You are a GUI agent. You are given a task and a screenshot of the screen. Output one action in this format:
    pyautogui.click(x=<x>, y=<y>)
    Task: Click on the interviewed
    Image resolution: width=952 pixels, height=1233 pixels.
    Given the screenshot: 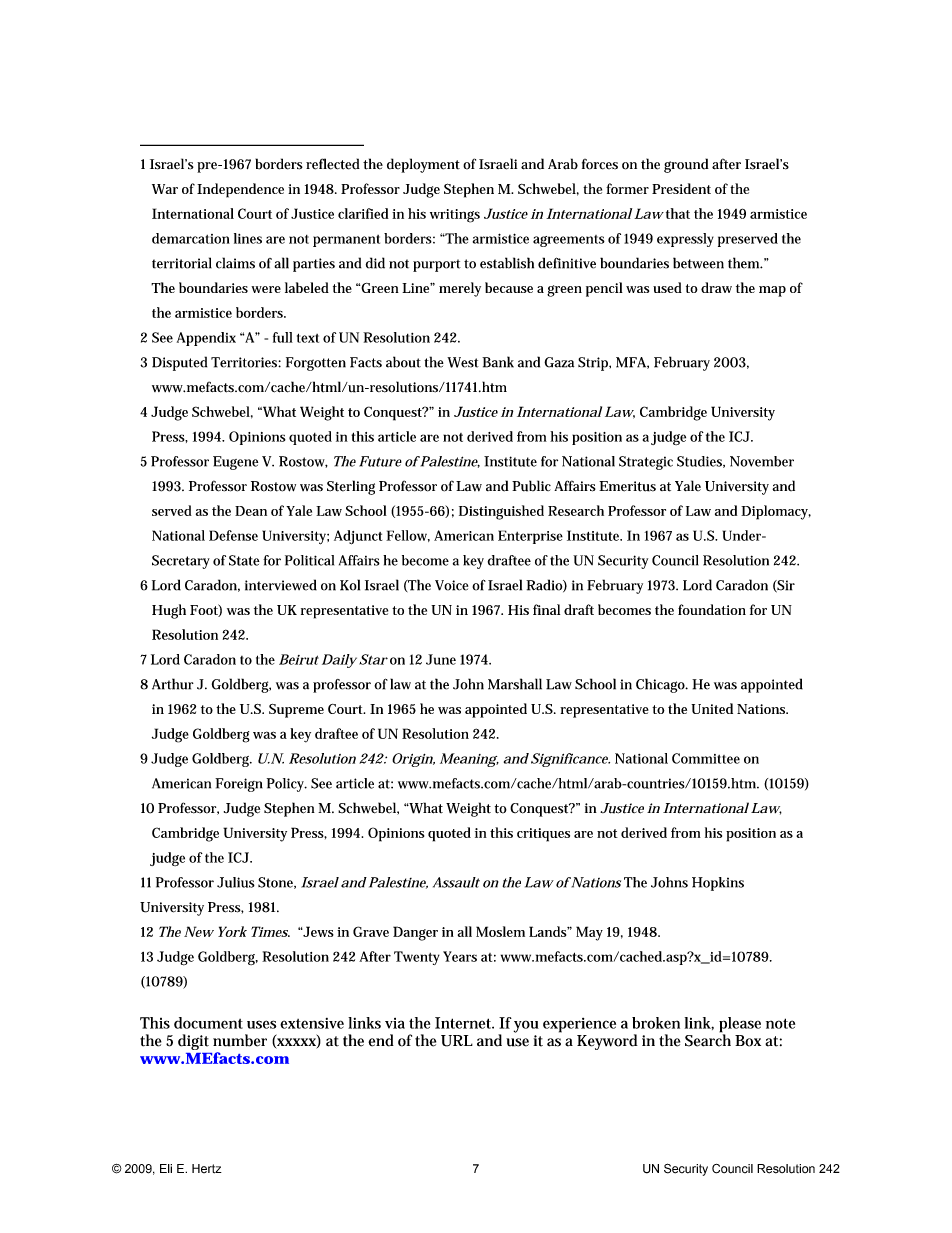 What is the action you would take?
    pyautogui.click(x=281, y=585)
